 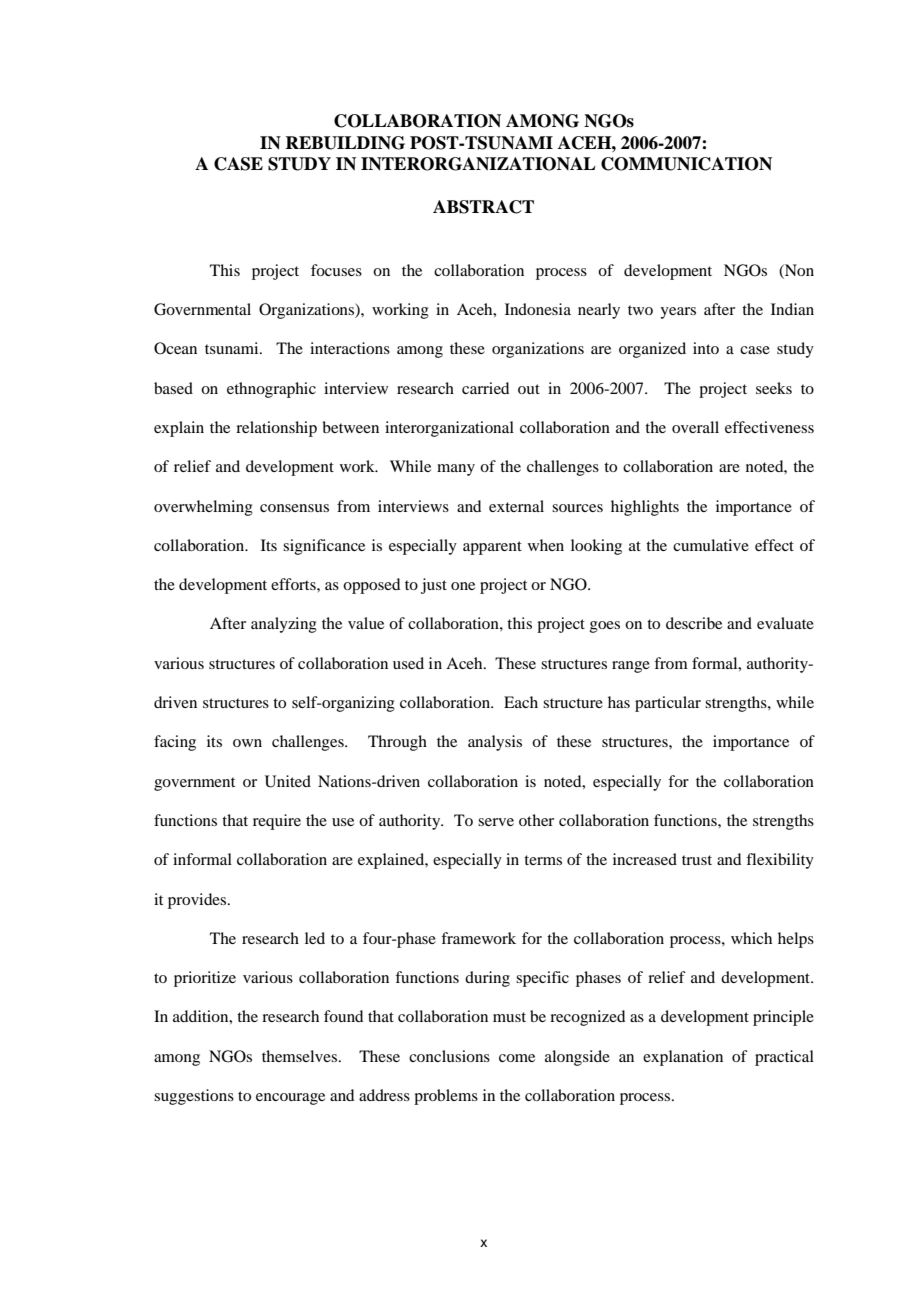 I want to click on come, so click(x=517, y=1058).
